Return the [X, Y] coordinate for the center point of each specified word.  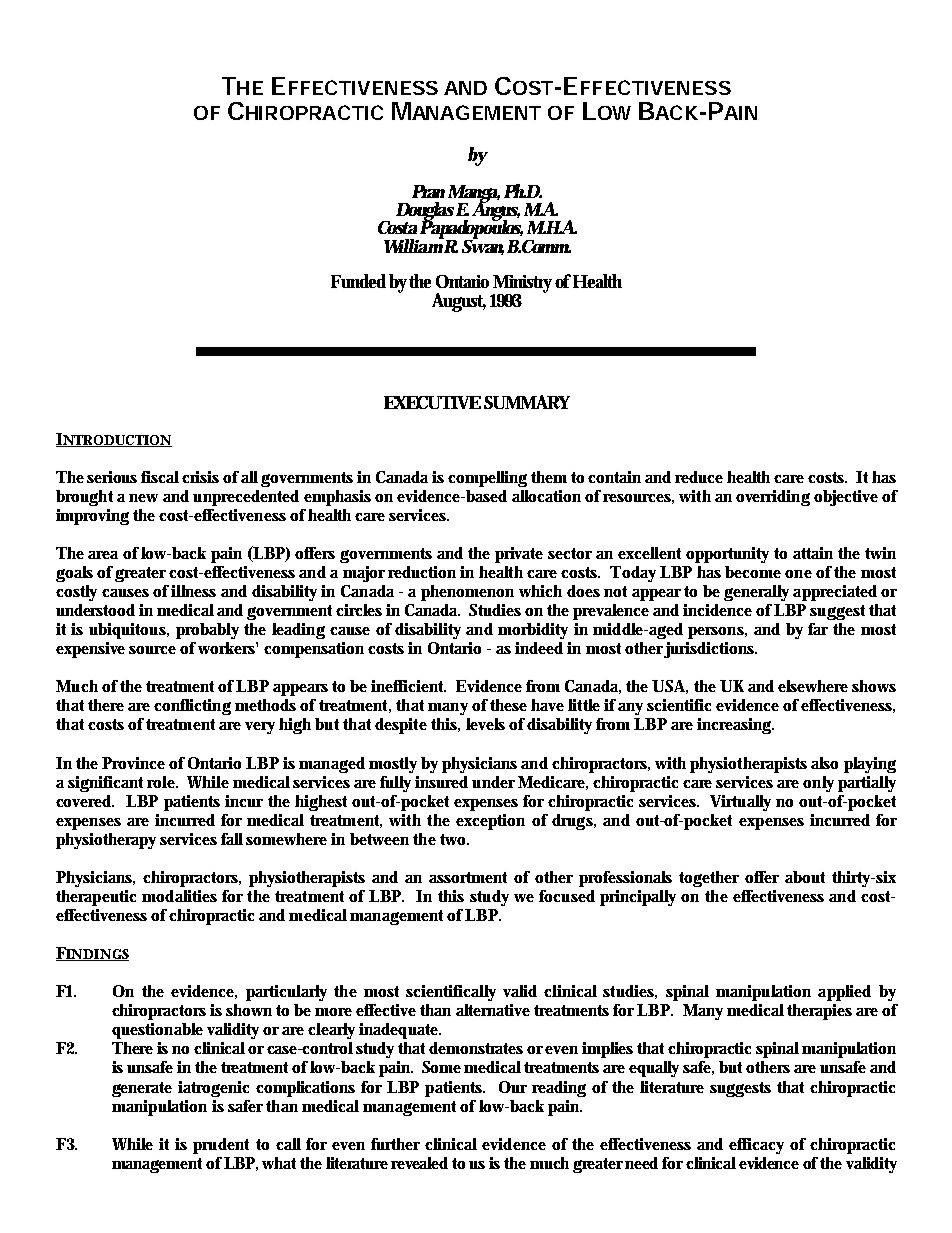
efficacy [756, 1146]
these [508, 705]
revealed [419, 1163]
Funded [358, 281]
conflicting [192, 707]
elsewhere [813, 686]
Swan [483, 246]
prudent [221, 1146]
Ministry [522, 285]
